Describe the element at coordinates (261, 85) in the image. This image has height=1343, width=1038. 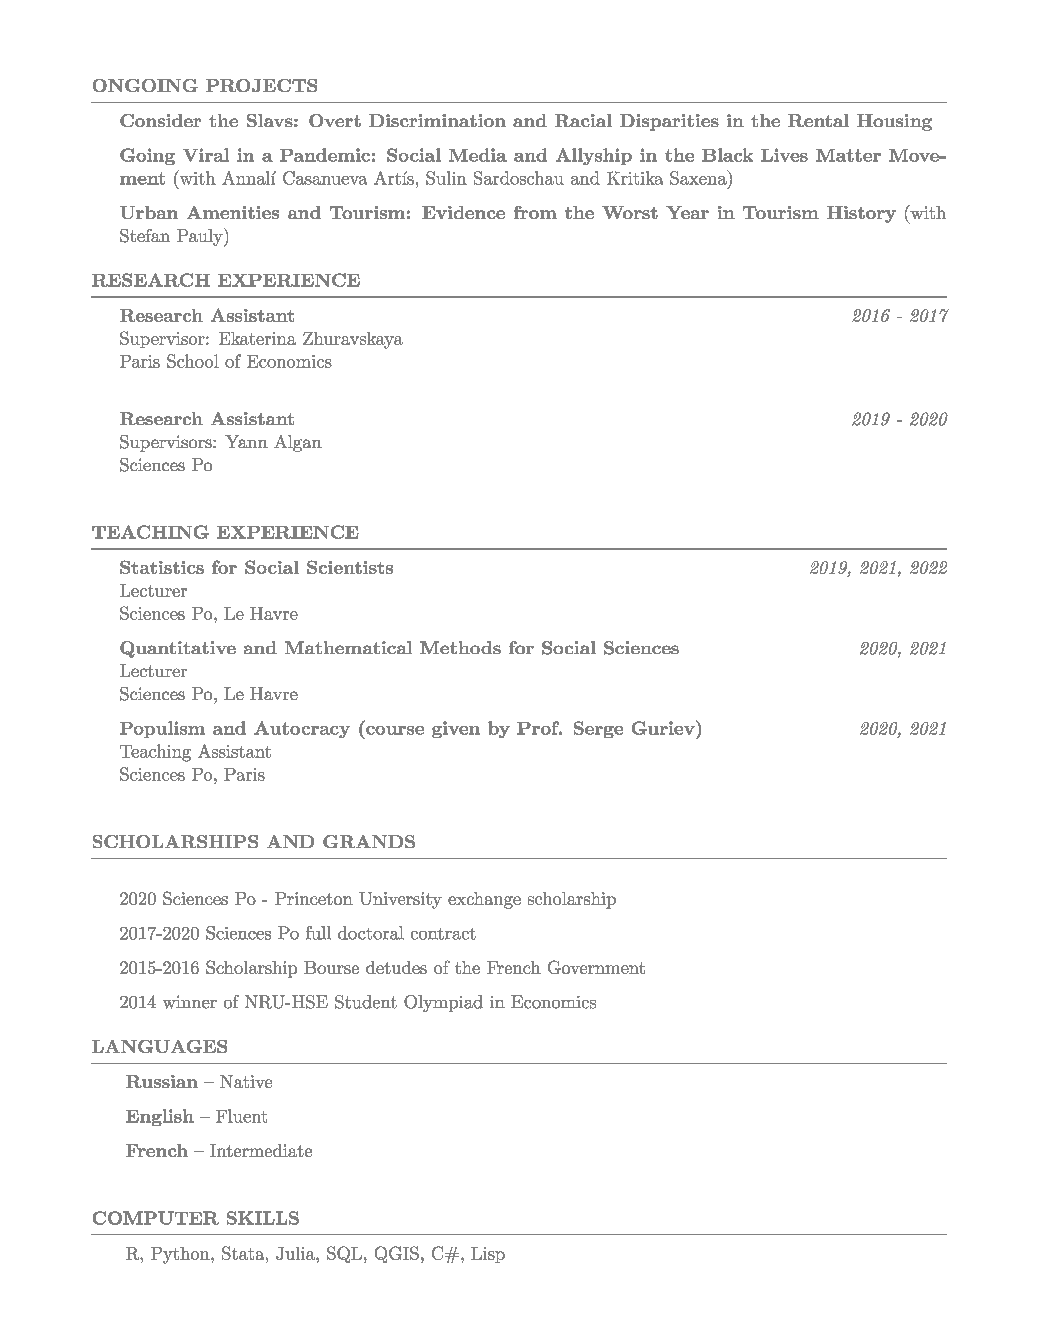
I see `PROJECTS` at that location.
